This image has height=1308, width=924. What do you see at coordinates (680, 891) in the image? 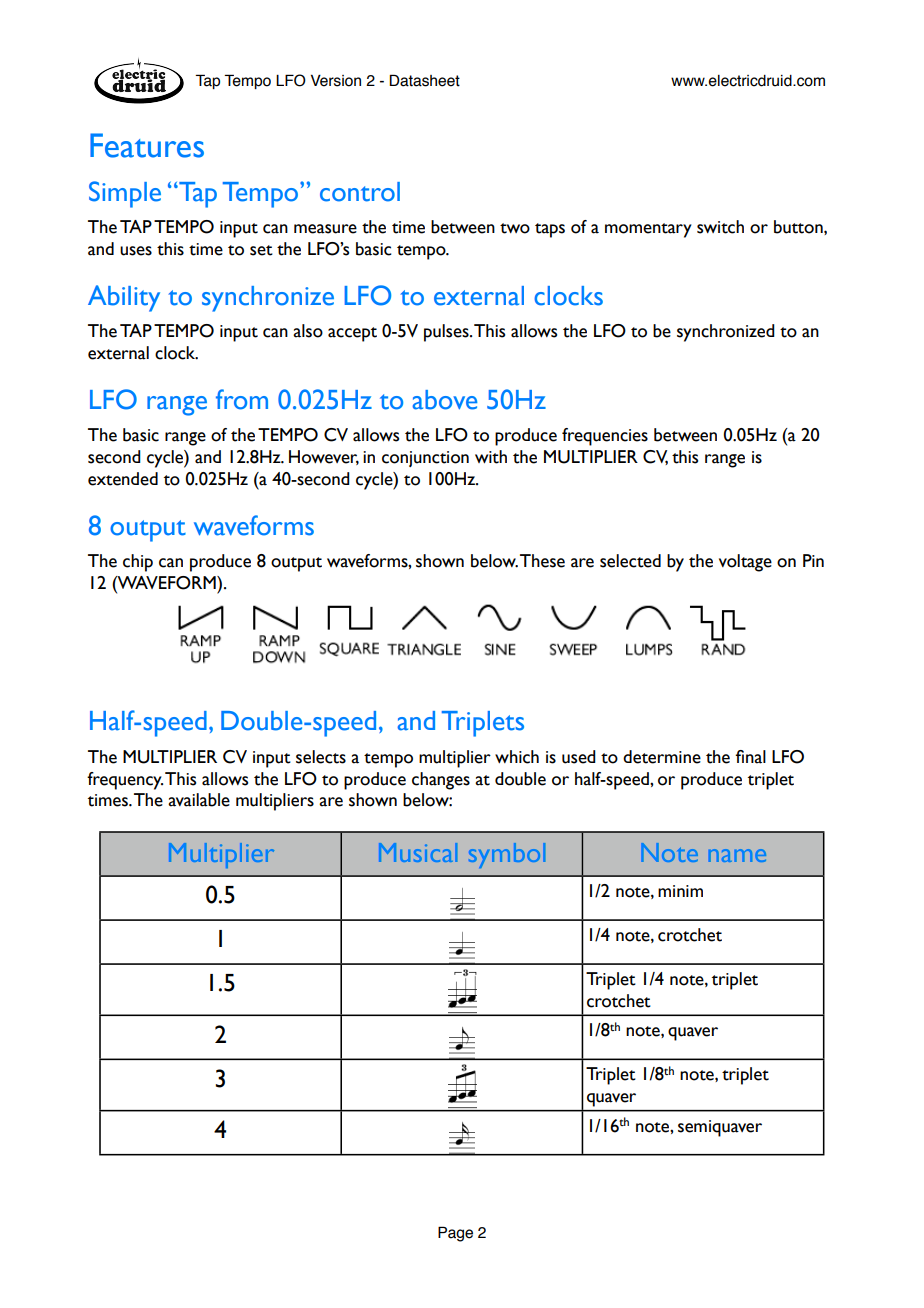
I see `minim` at bounding box center [680, 891].
